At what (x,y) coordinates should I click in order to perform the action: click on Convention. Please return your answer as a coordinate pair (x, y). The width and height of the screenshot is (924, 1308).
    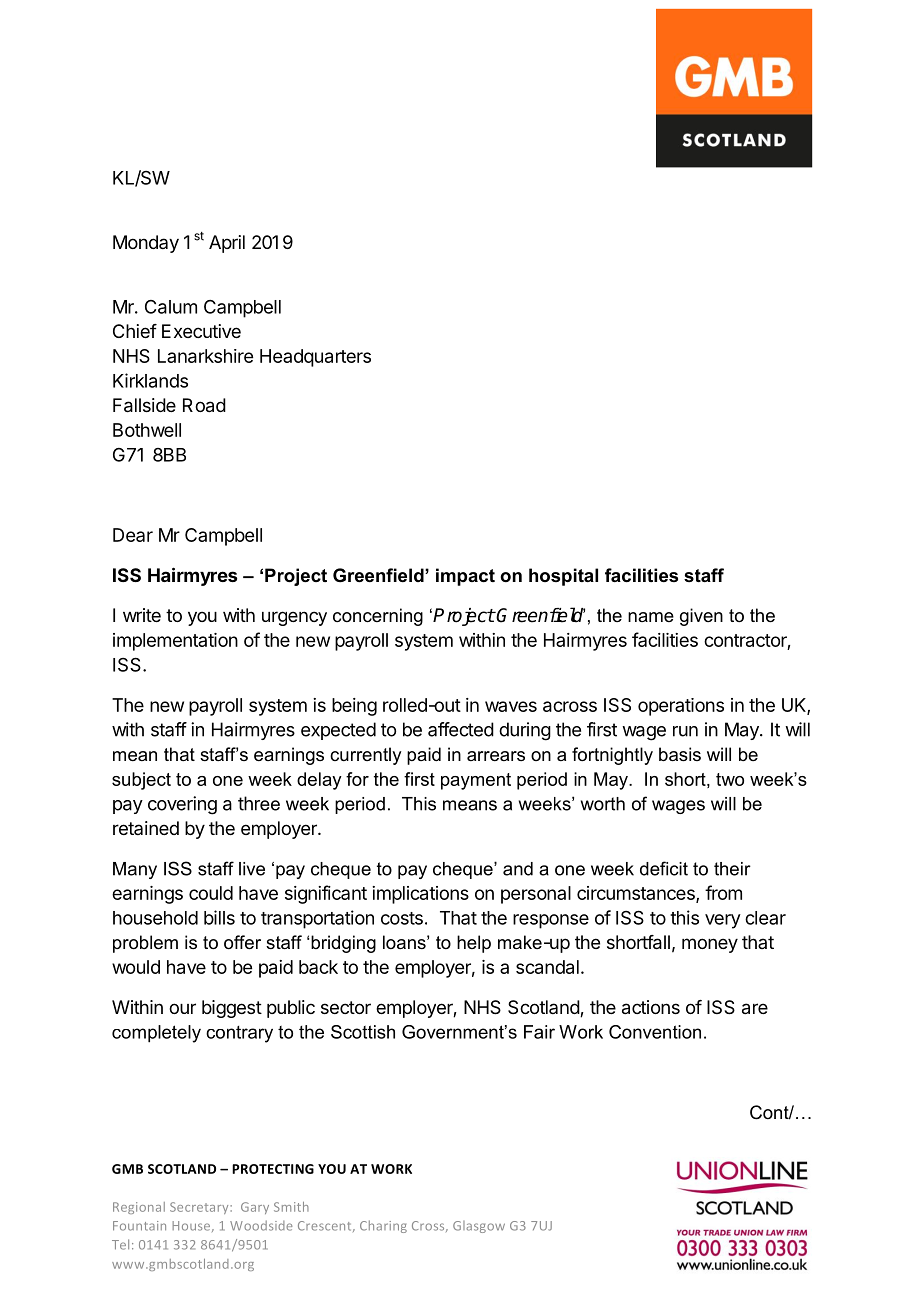
    Looking at the image, I should click on (655, 1032).
